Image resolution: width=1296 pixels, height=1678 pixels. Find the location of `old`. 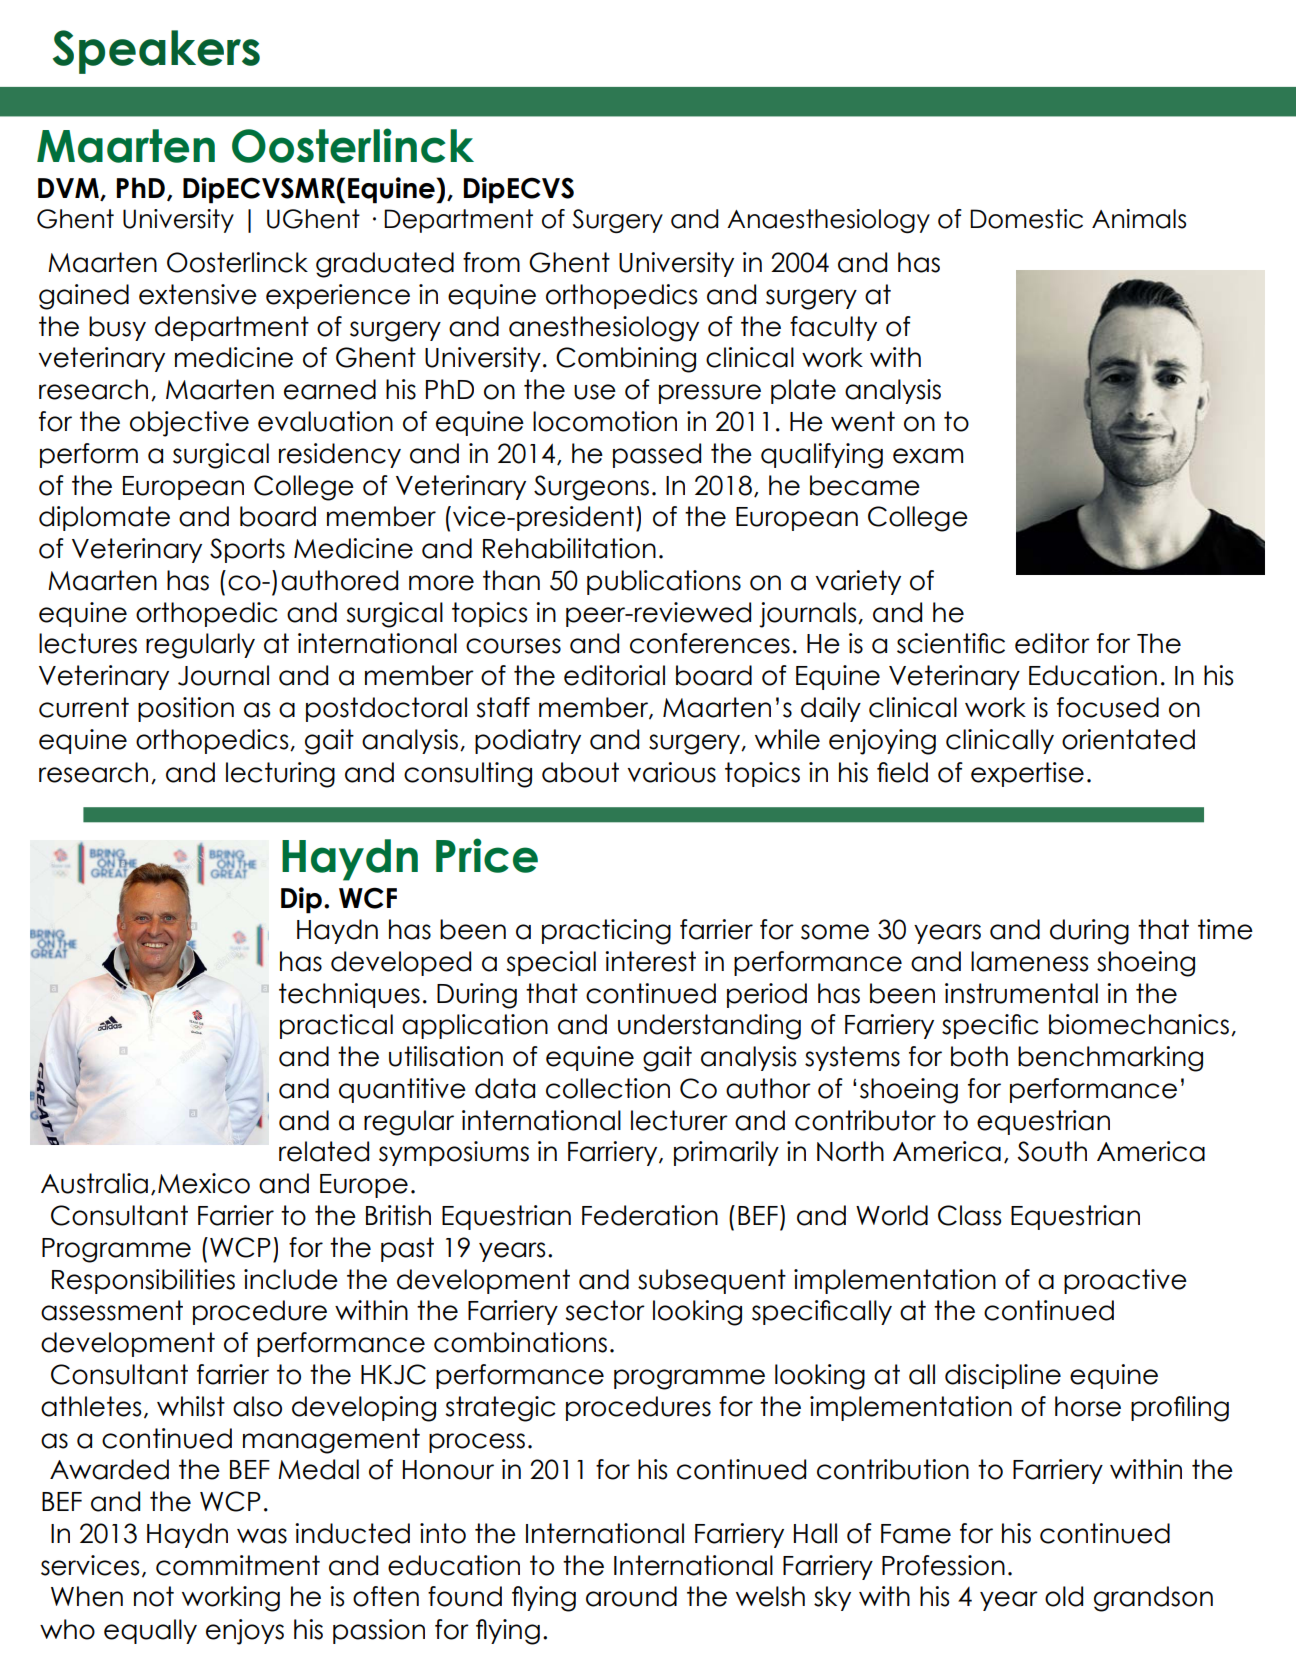

old is located at coordinates (1064, 1596).
